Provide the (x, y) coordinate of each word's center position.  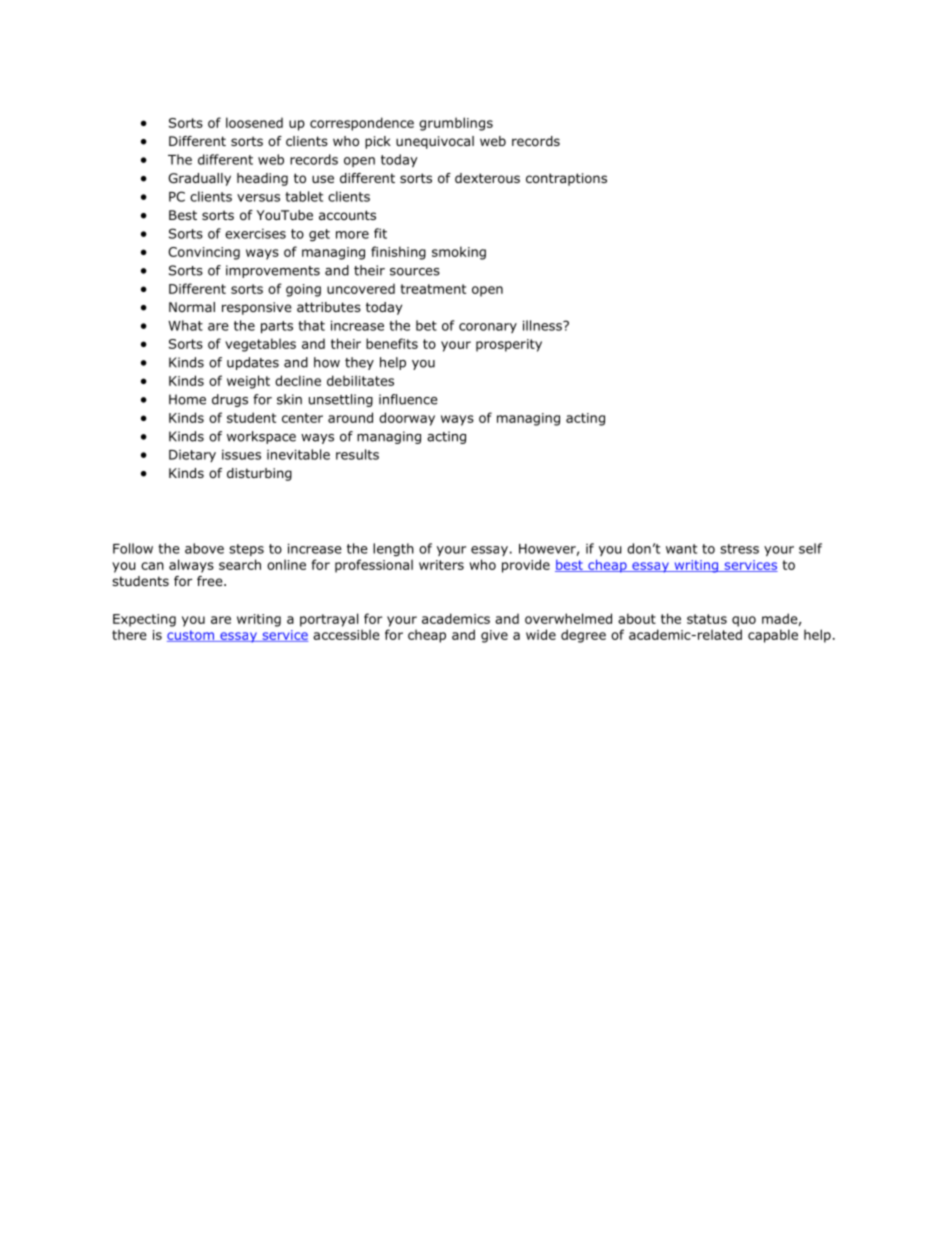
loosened (254, 122)
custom (191, 636)
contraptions (566, 179)
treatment (433, 289)
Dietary (192, 456)
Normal (192, 307)
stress (739, 549)
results (357, 454)
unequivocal (435, 142)
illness (543, 325)
